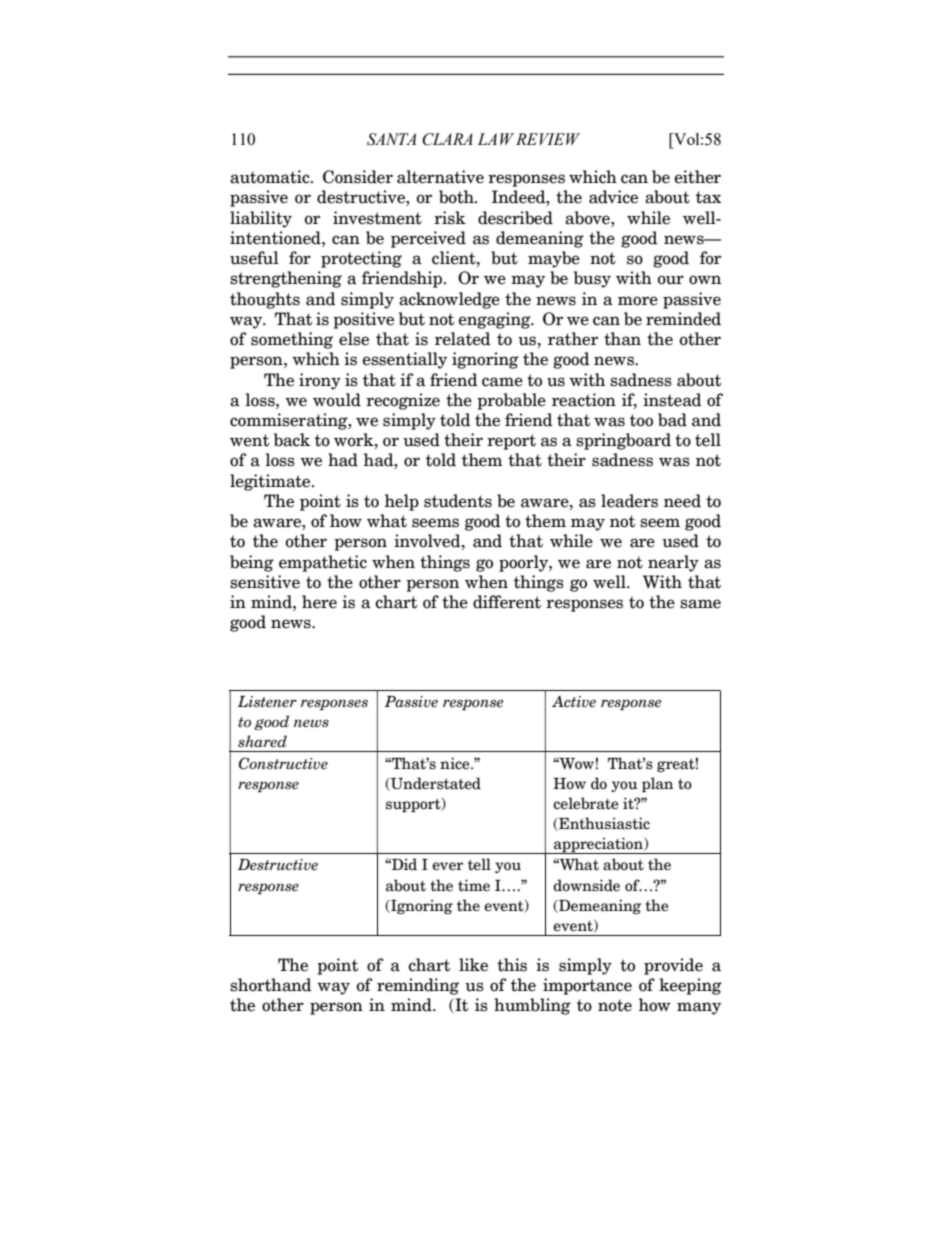 The image size is (952, 1233). I want to click on nice, so click(456, 763).
